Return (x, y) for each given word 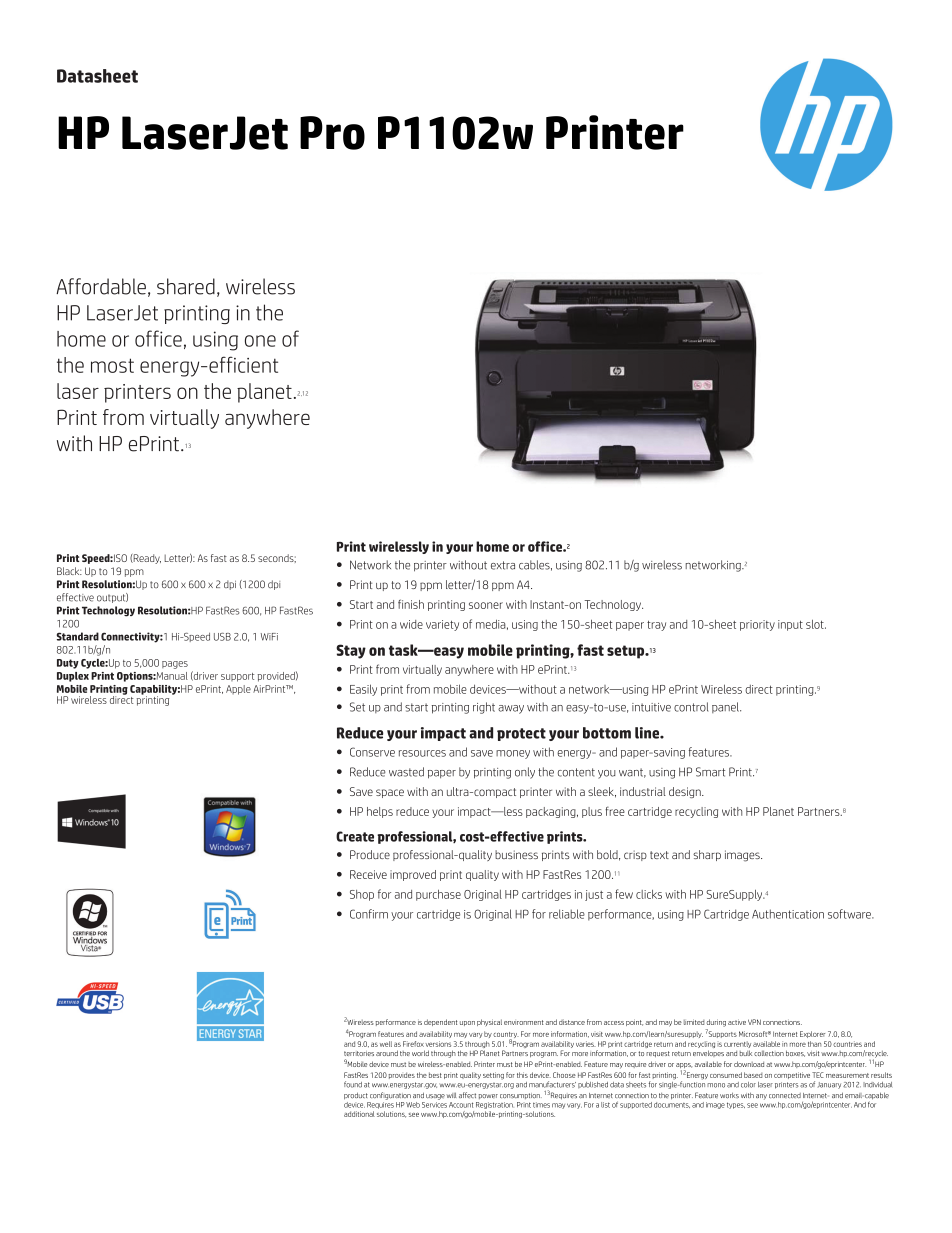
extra (503, 565)
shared (186, 286)
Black (69, 571)
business (516, 854)
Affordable (101, 286)
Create (355, 836)
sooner (486, 605)
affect (467, 1095)
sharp (707, 855)
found (353, 1084)
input (790, 625)
